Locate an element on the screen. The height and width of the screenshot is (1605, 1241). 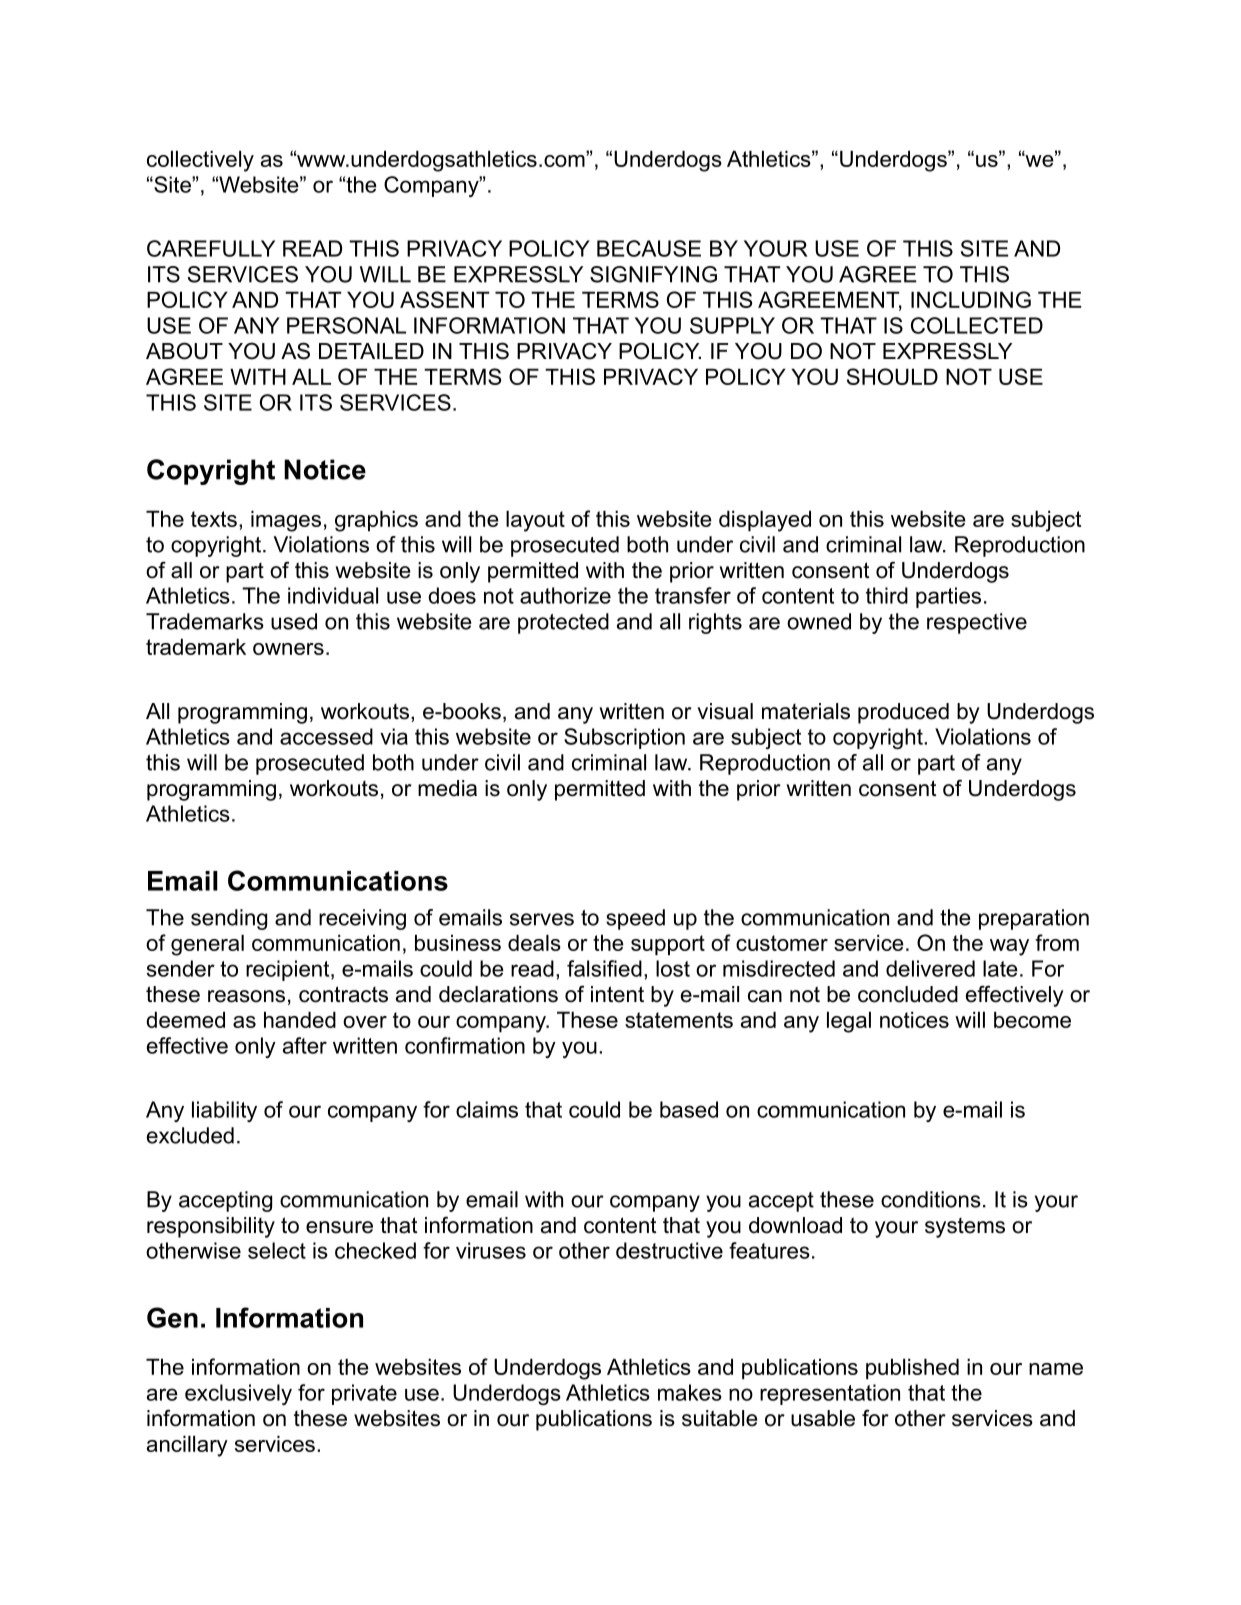
used is located at coordinates (294, 621).
